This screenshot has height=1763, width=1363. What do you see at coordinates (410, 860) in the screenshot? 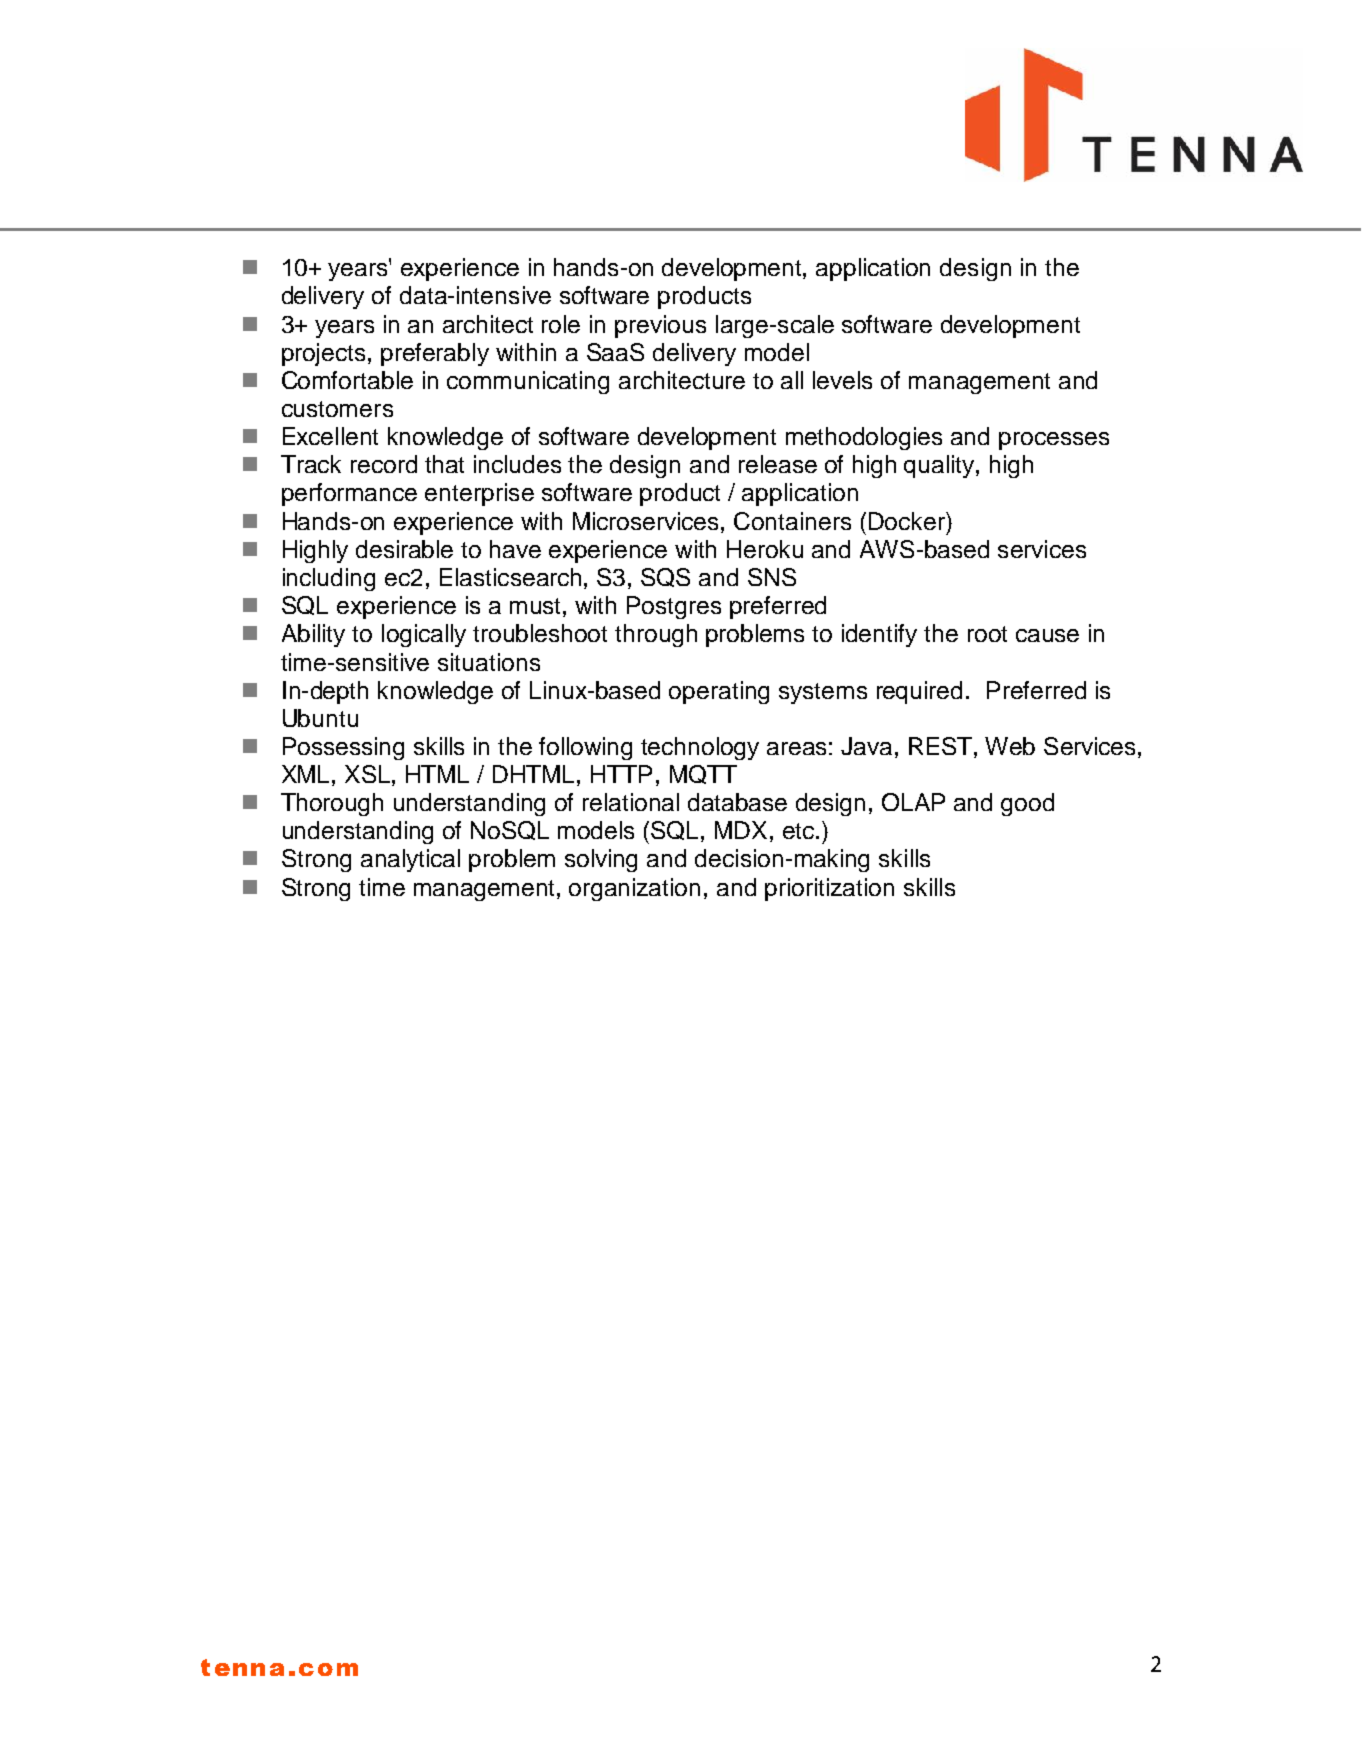
I see `analytical` at bounding box center [410, 860].
